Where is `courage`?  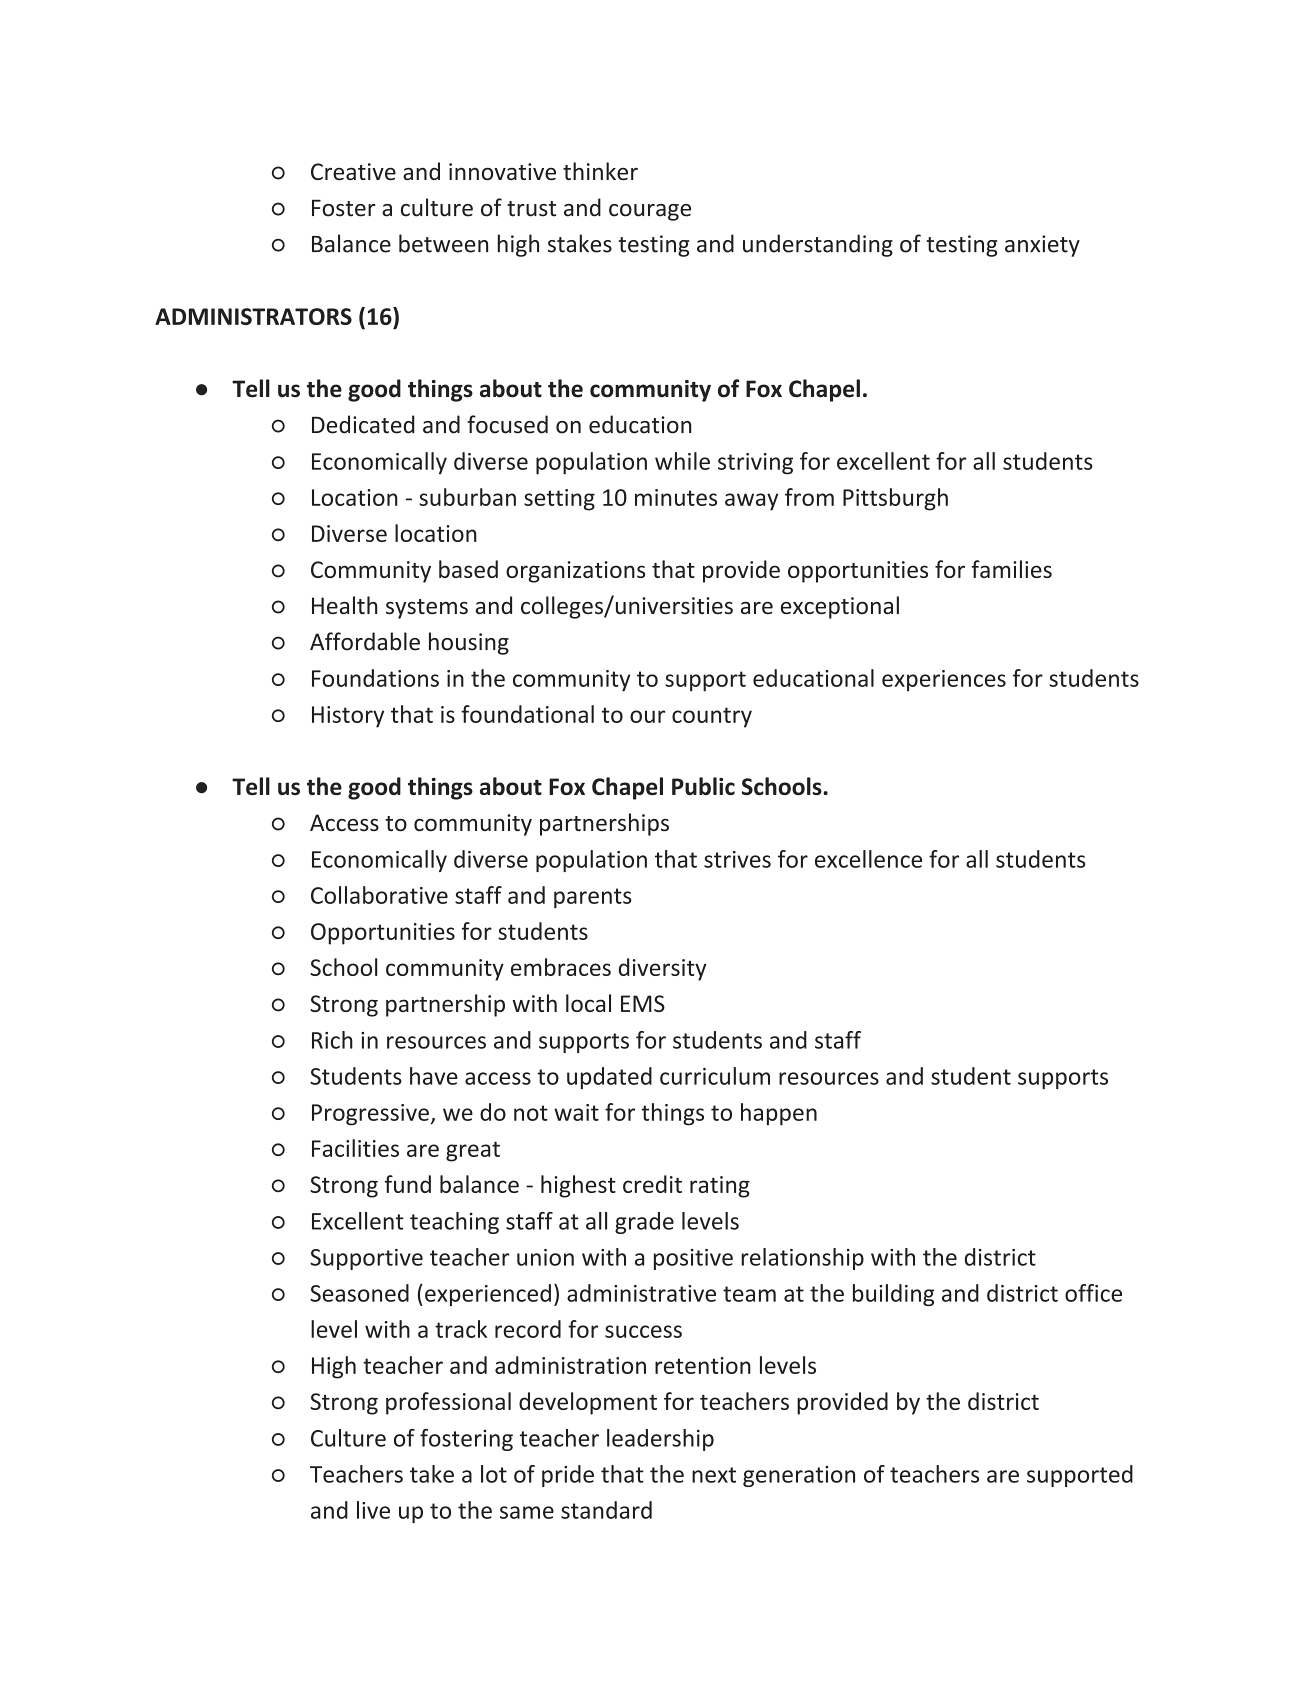
courage is located at coordinates (650, 212).
